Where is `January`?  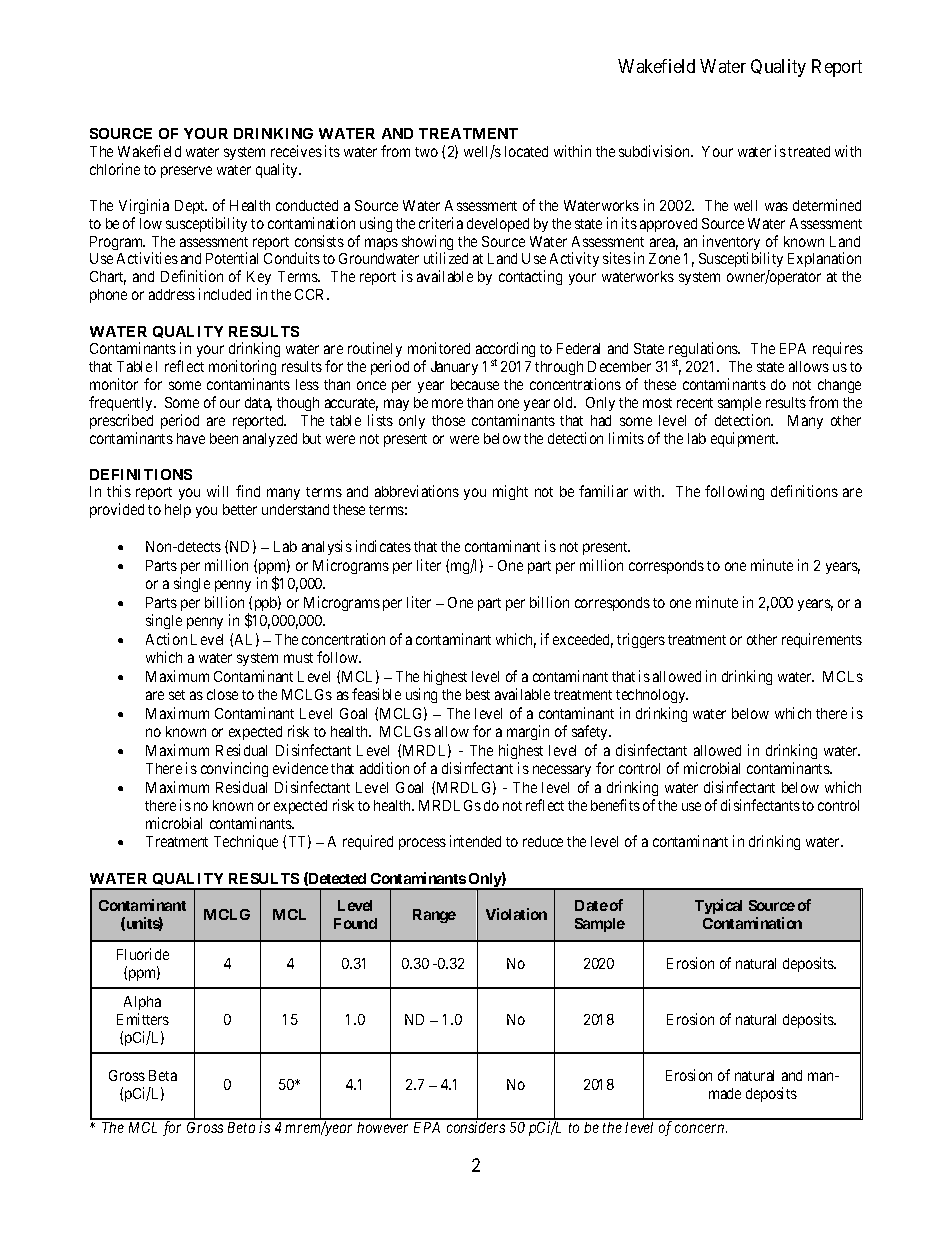 January is located at coordinates (454, 368).
